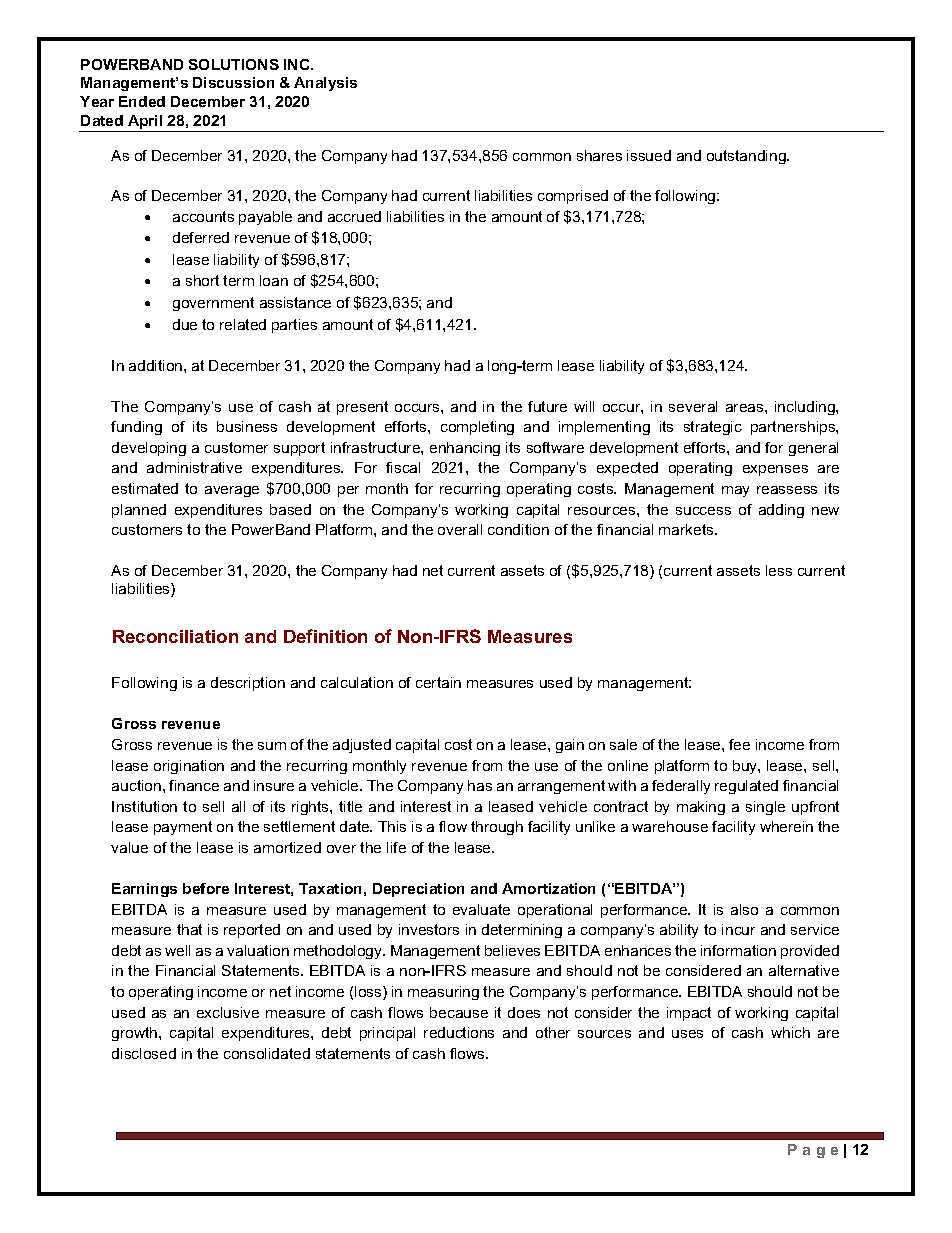 This page has width=952, height=1233. Describe the element at coordinates (139, 511) in the page. I see `planned` at that location.
